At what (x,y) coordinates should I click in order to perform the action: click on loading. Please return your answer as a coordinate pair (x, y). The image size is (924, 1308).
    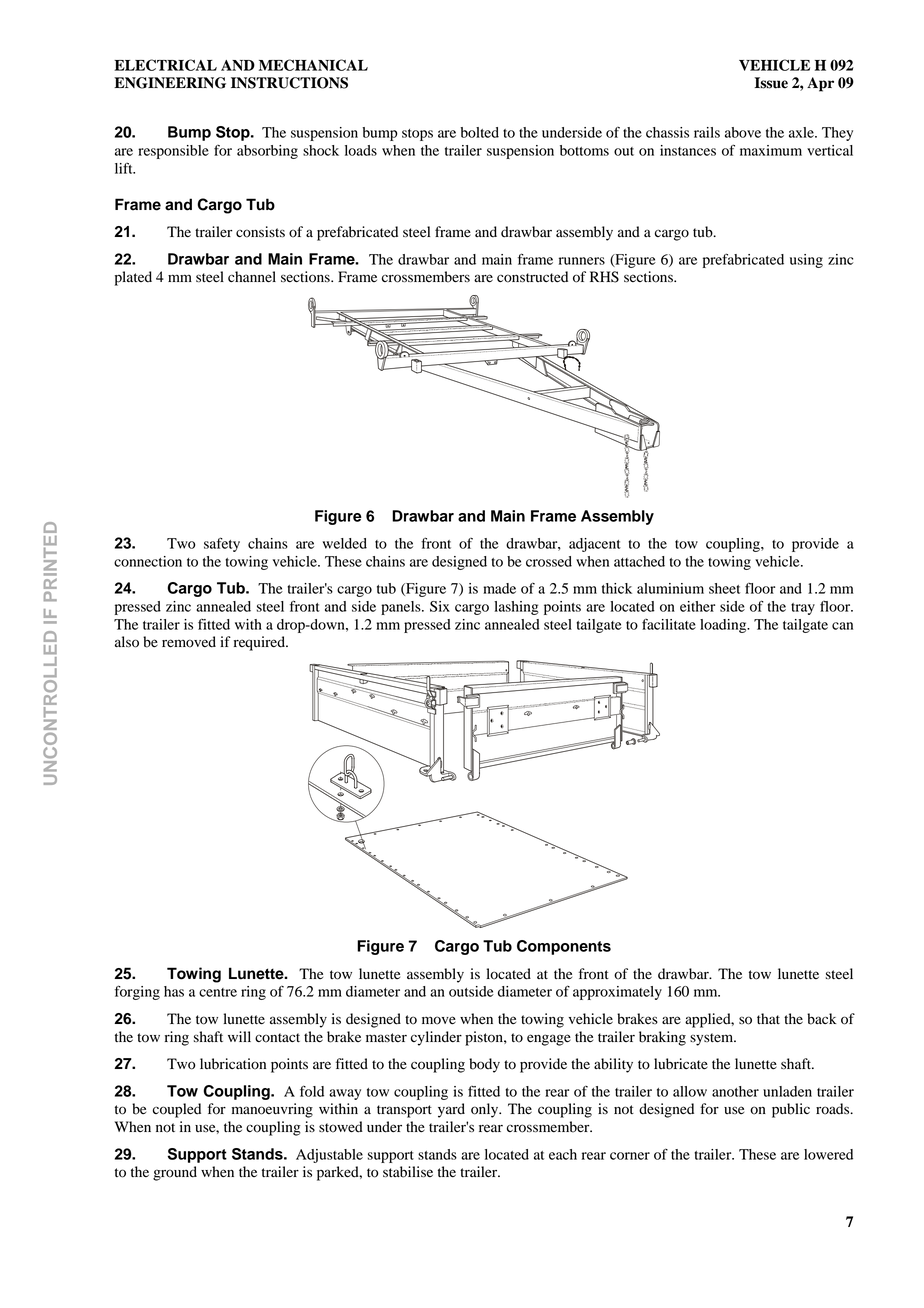
    Looking at the image, I should click on (724, 626).
